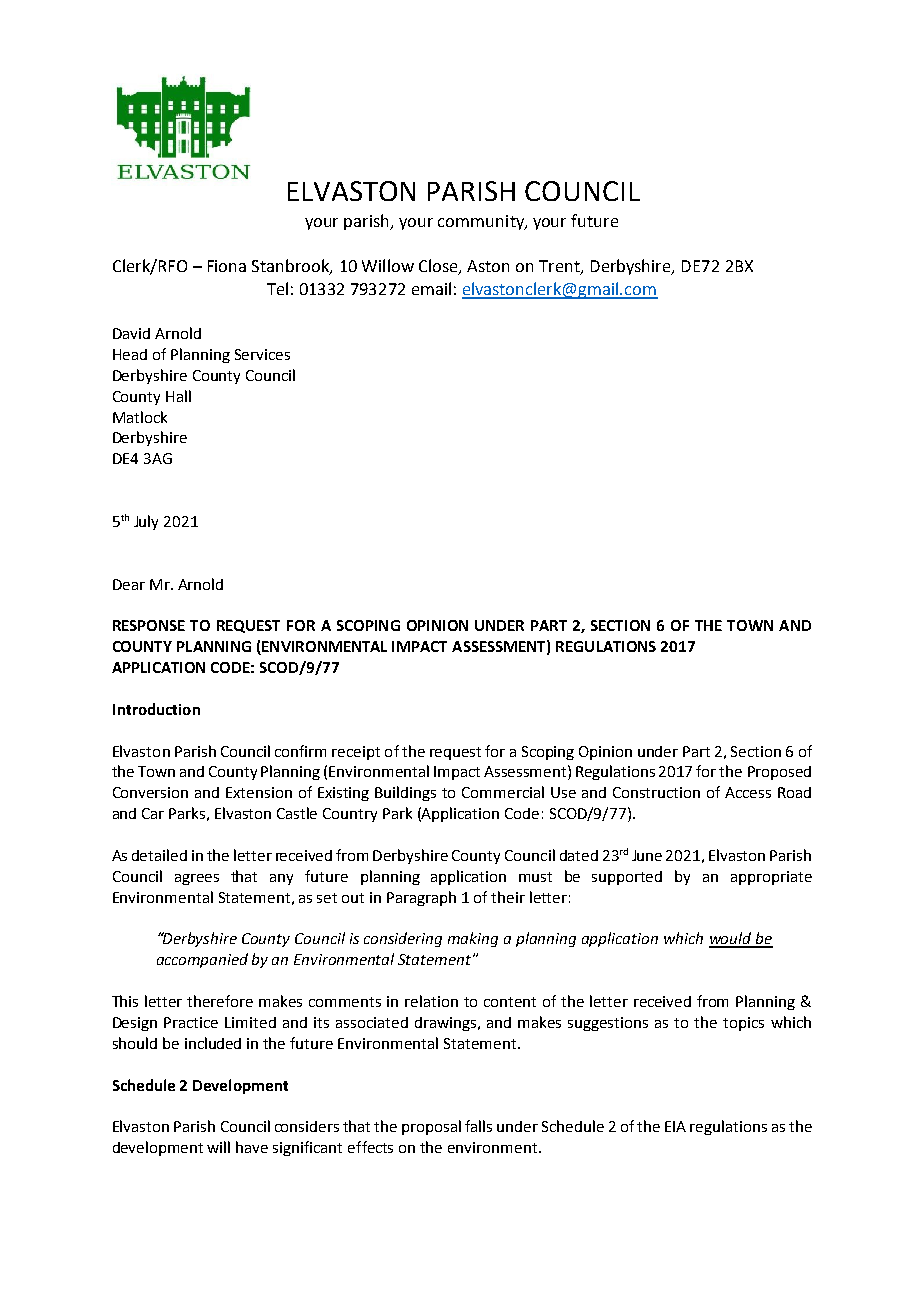  I want to click on Fiona, so click(227, 266).
